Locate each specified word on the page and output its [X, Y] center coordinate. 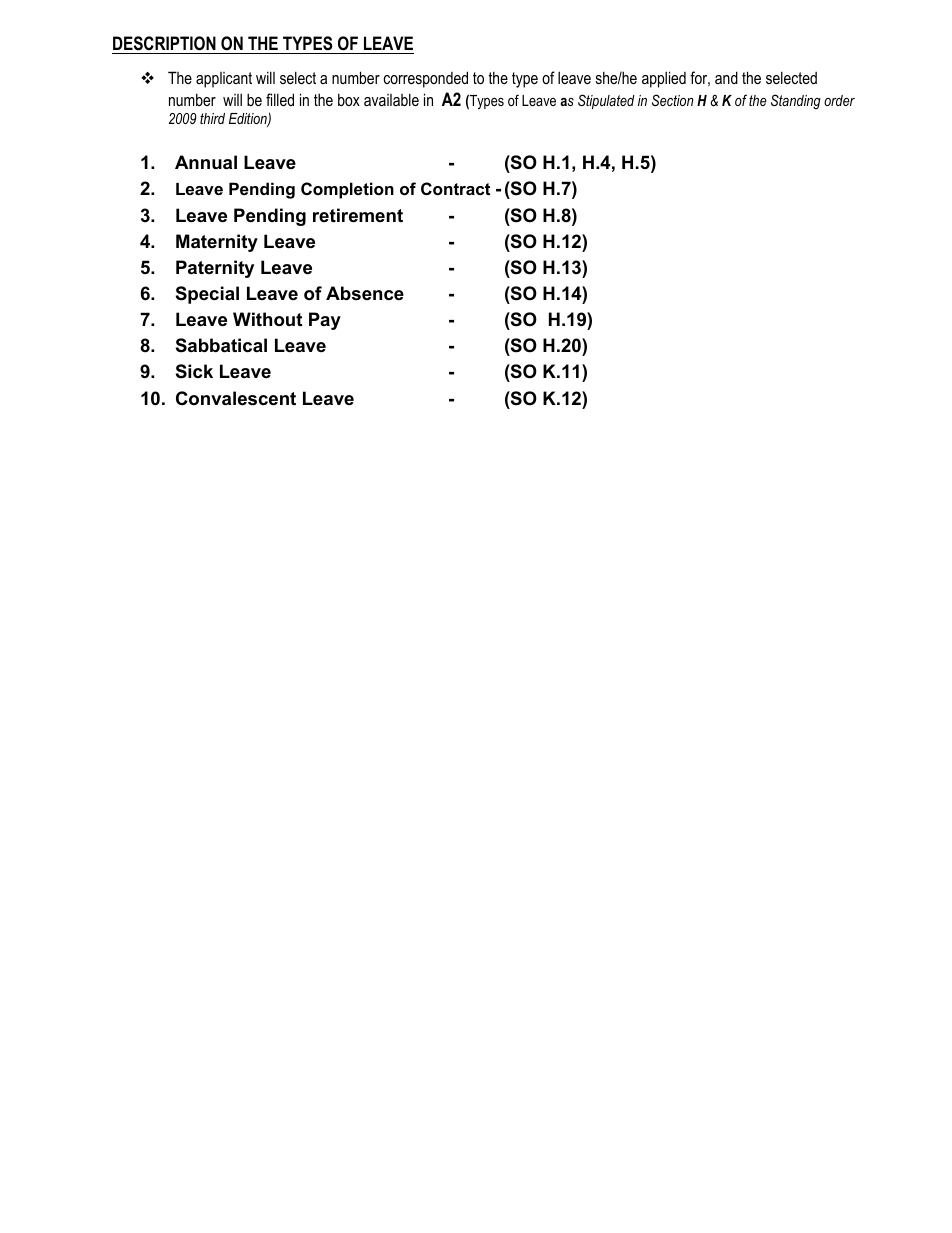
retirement [358, 215]
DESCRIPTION [164, 43]
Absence [365, 293]
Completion [347, 190]
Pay [325, 321]
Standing [796, 101]
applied [664, 79]
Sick [194, 371]
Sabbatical [221, 345]
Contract [455, 188]
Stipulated [606, 101]
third [212, 118]
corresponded [426, 79]
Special [207, 295]
